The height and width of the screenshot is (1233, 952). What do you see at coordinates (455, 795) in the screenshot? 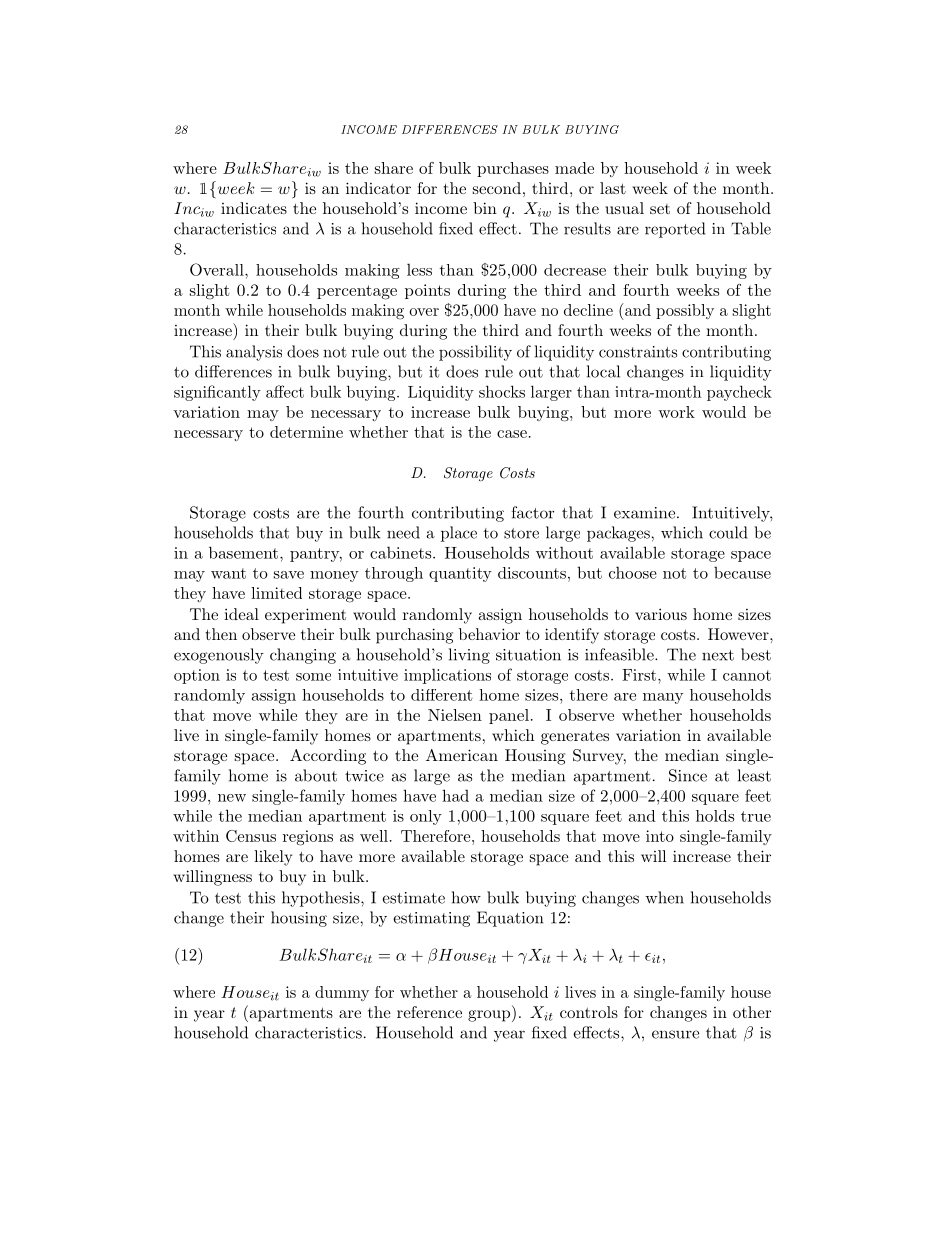
I see `had` at bounding box center [455, 795].
